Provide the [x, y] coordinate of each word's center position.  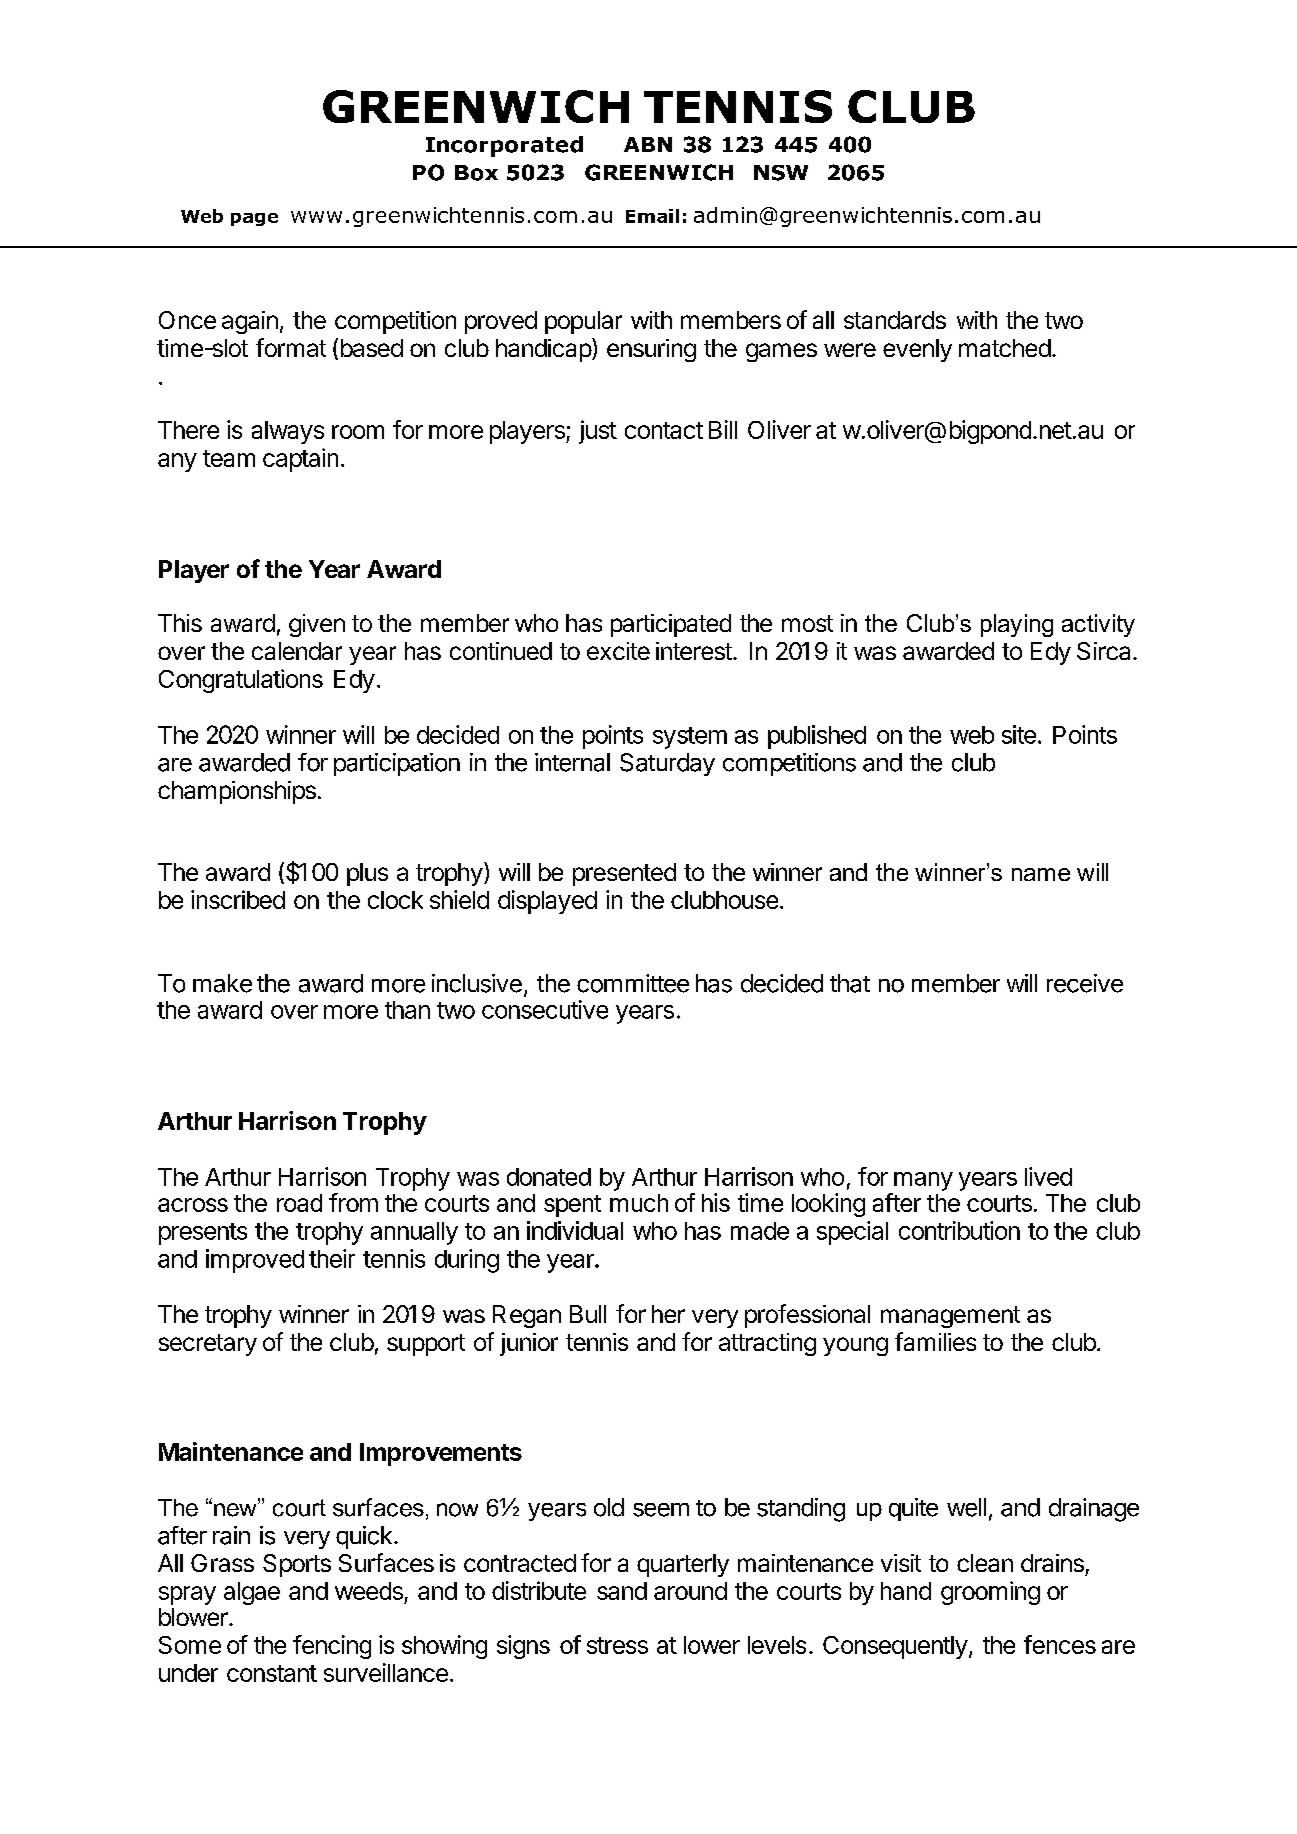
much [639, 1203]
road [299, 1203]
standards [895, 320]
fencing [332, 1647]
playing [1017, 625]
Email [652, 216]
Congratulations [241, 681]
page [254, 219]
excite [618, 651]
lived [1048, 1176]
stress [617, 1645]
